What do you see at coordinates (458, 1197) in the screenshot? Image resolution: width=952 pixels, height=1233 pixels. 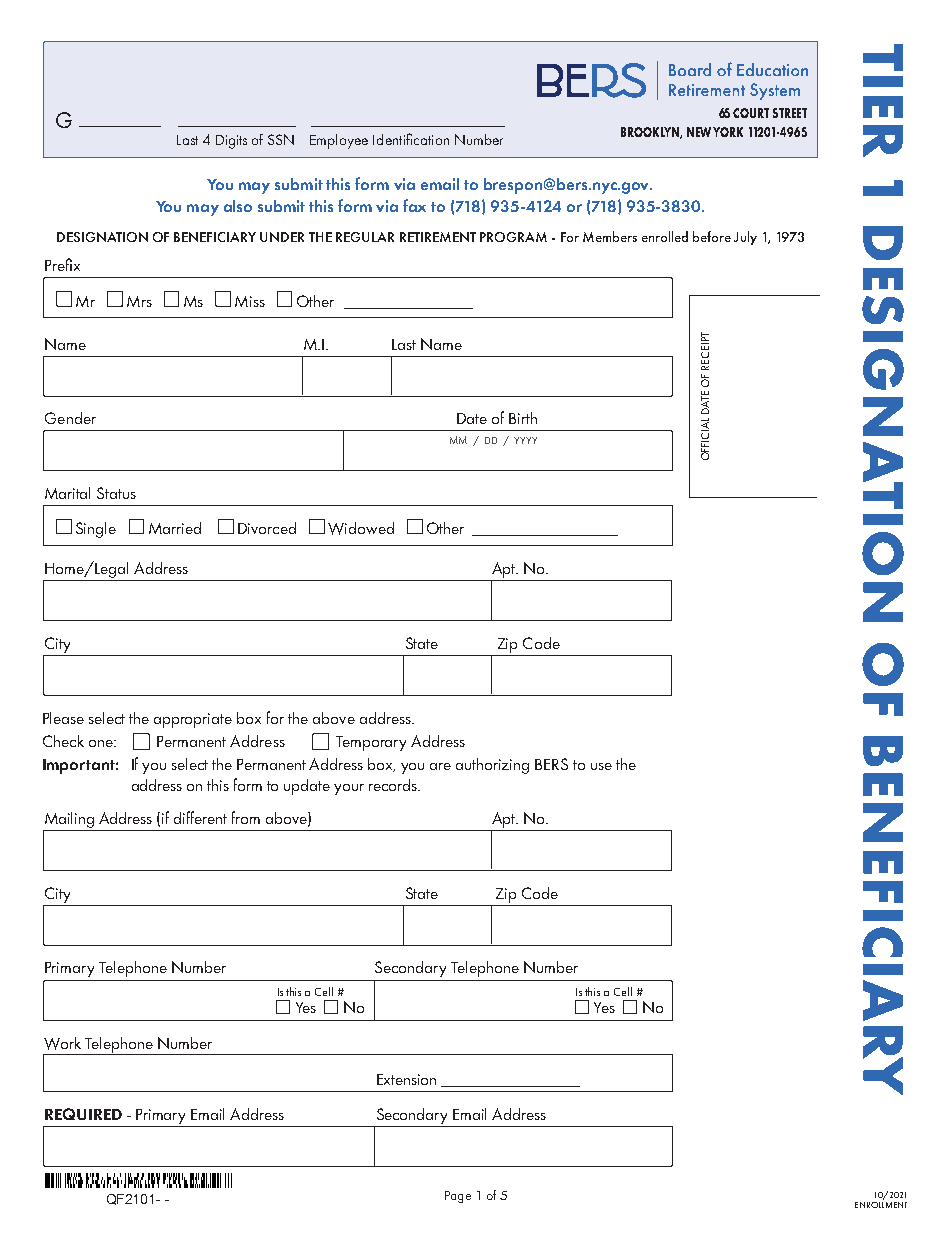 I see `Page` at bounding box center [458, 1197].
